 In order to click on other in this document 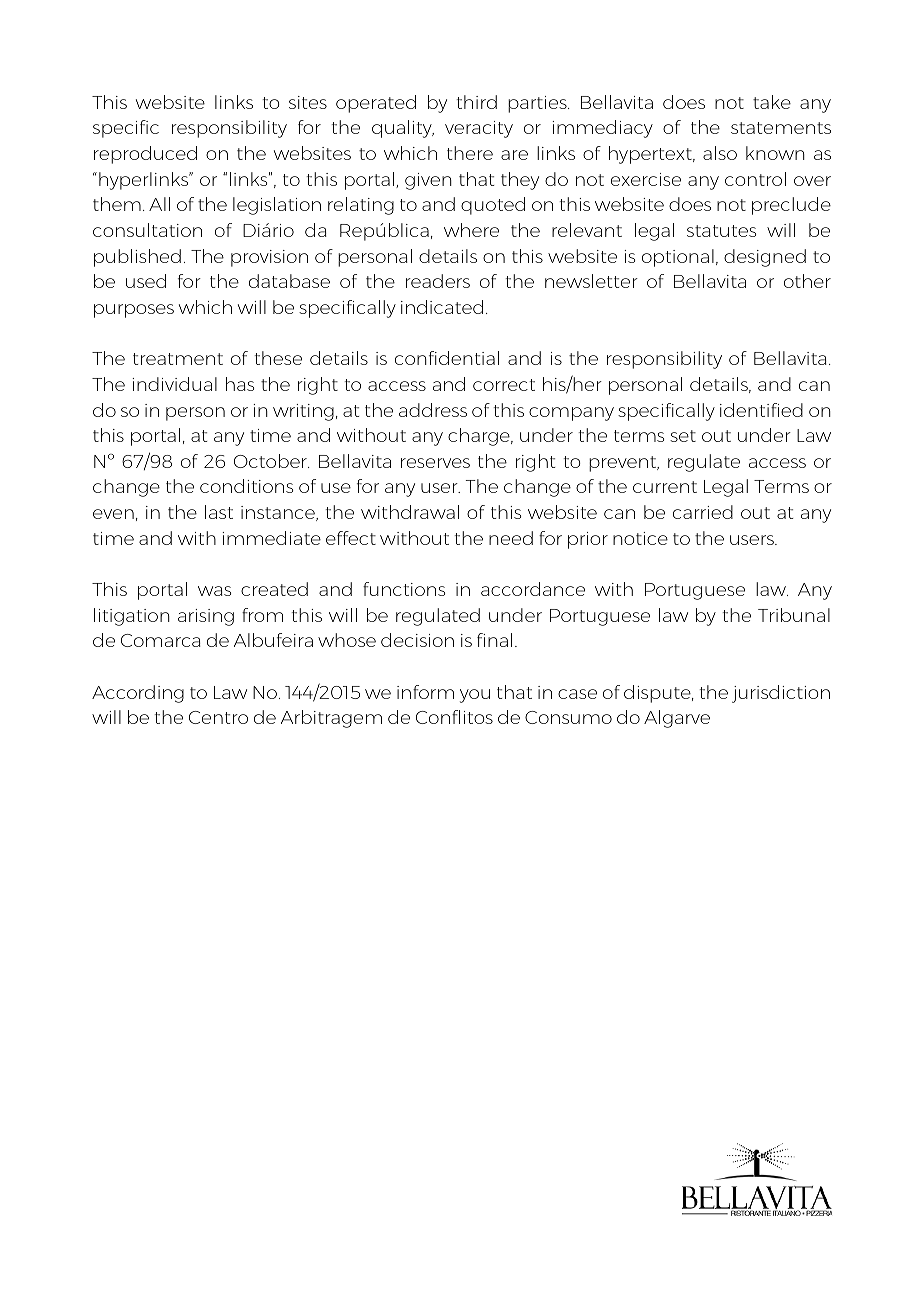, I will do `click(807, 281)`.
